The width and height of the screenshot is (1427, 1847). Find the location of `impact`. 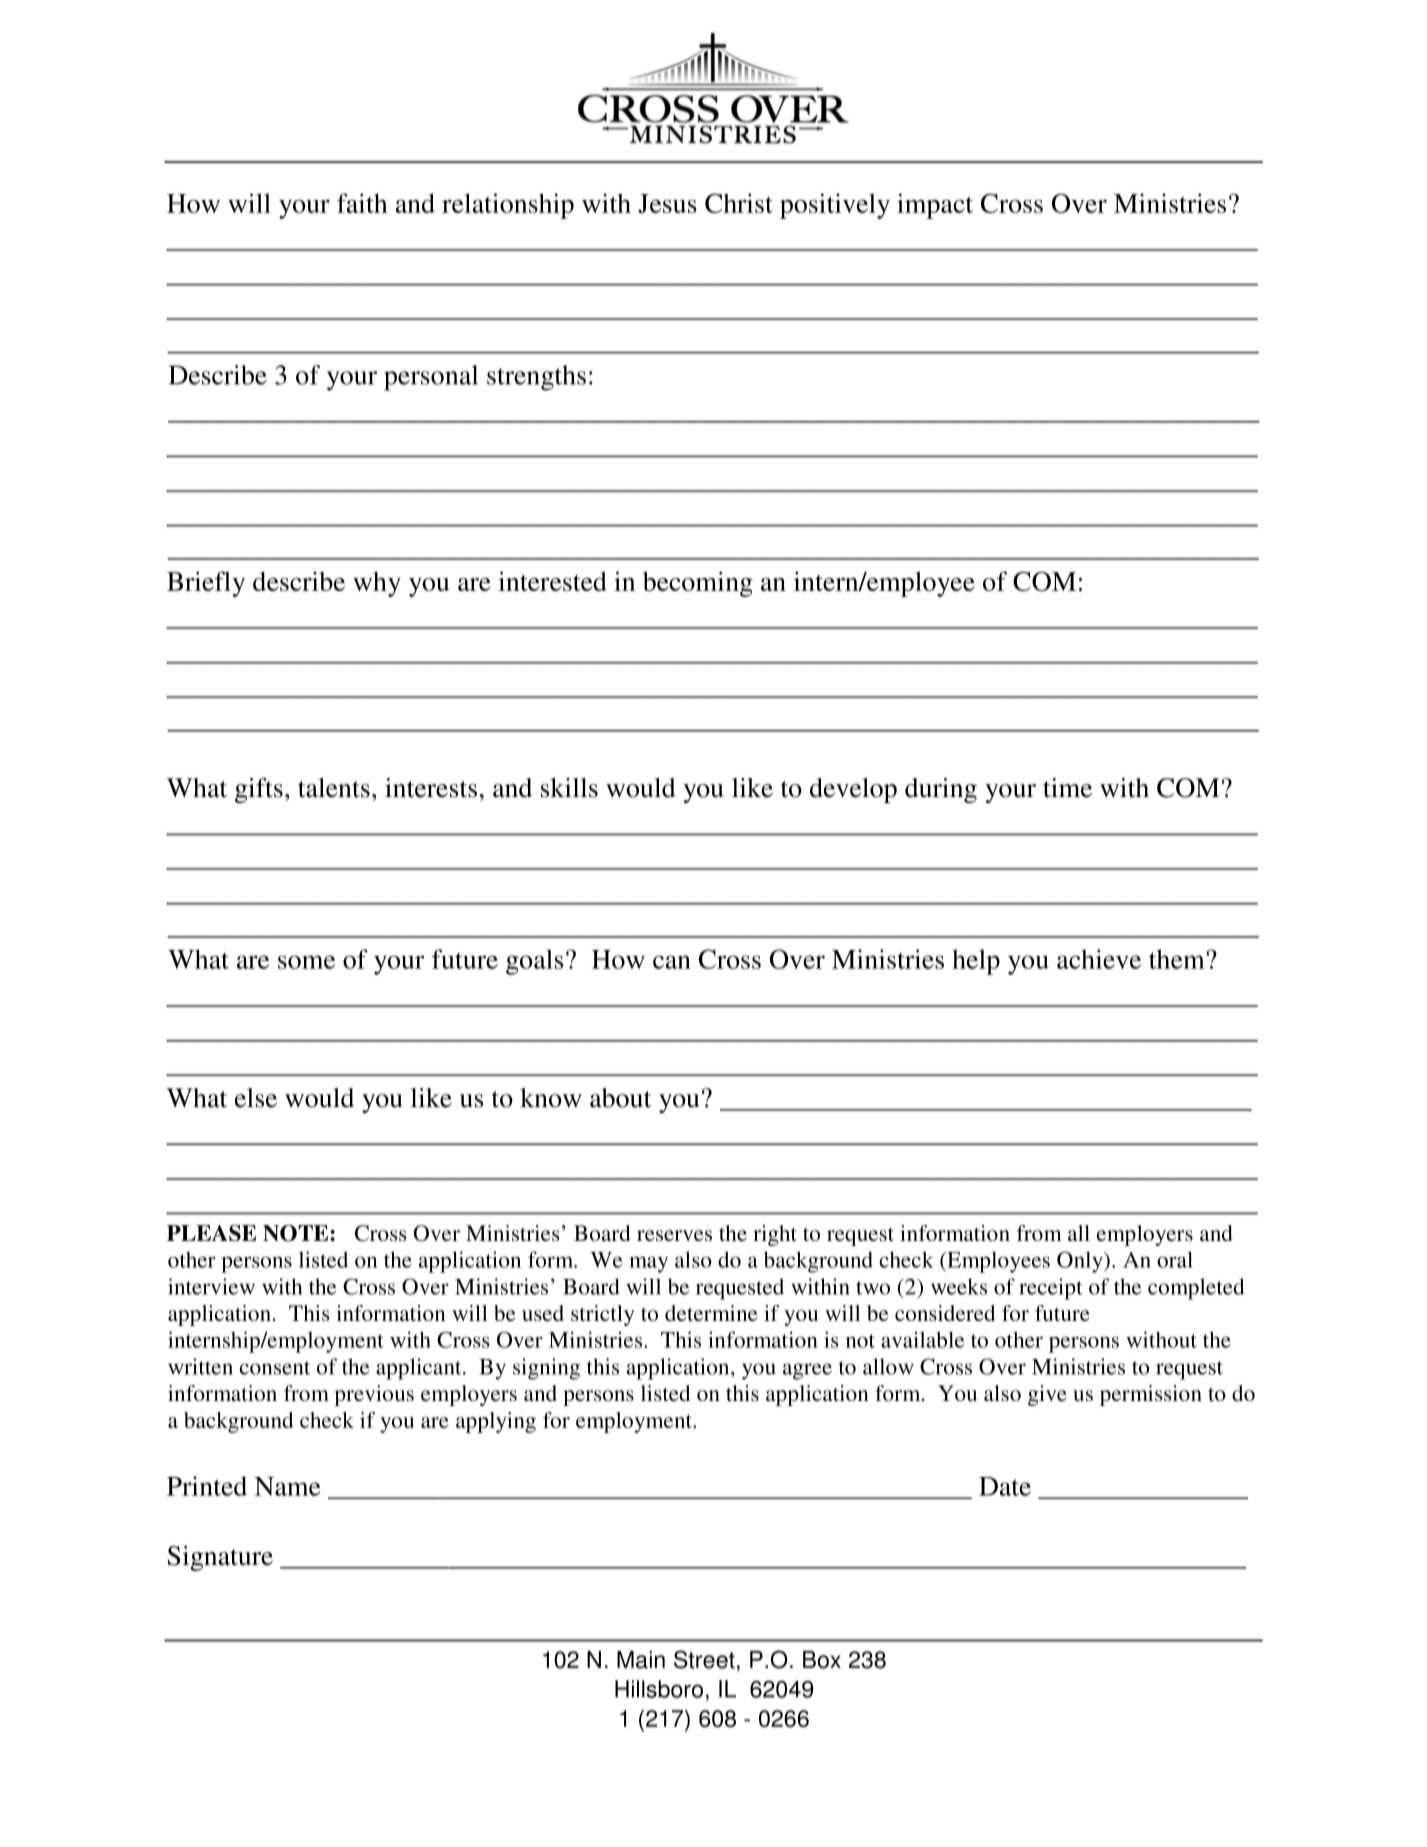

impact is located at coordinates (935, 206).
